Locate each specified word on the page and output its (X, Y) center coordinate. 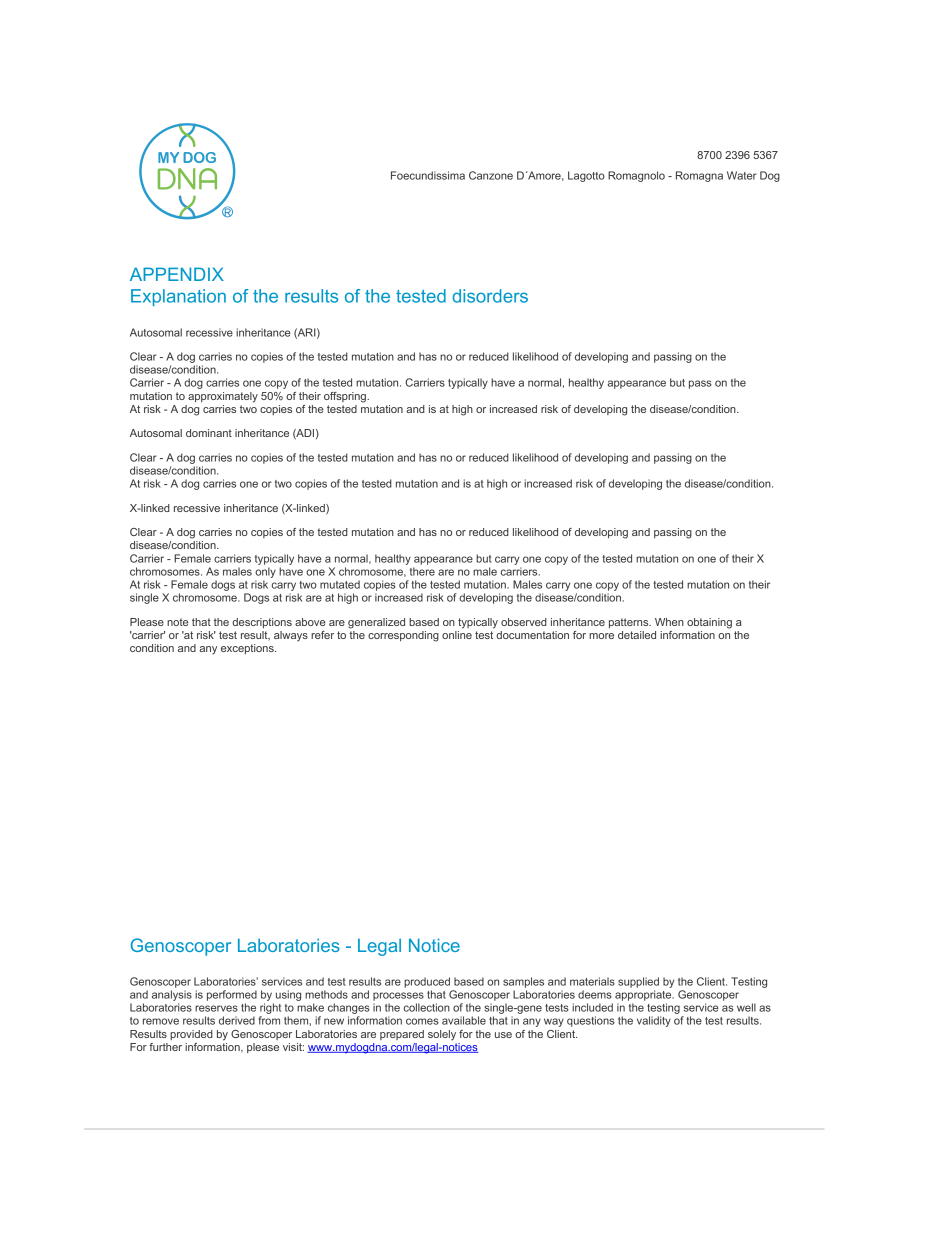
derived (237, 1020)
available (464, 1020)
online (457, 633)
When (669, 622)
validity (654, 1021)
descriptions (262, 623)
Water (742, 175)
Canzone (491, 175)
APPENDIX (177, 274)
